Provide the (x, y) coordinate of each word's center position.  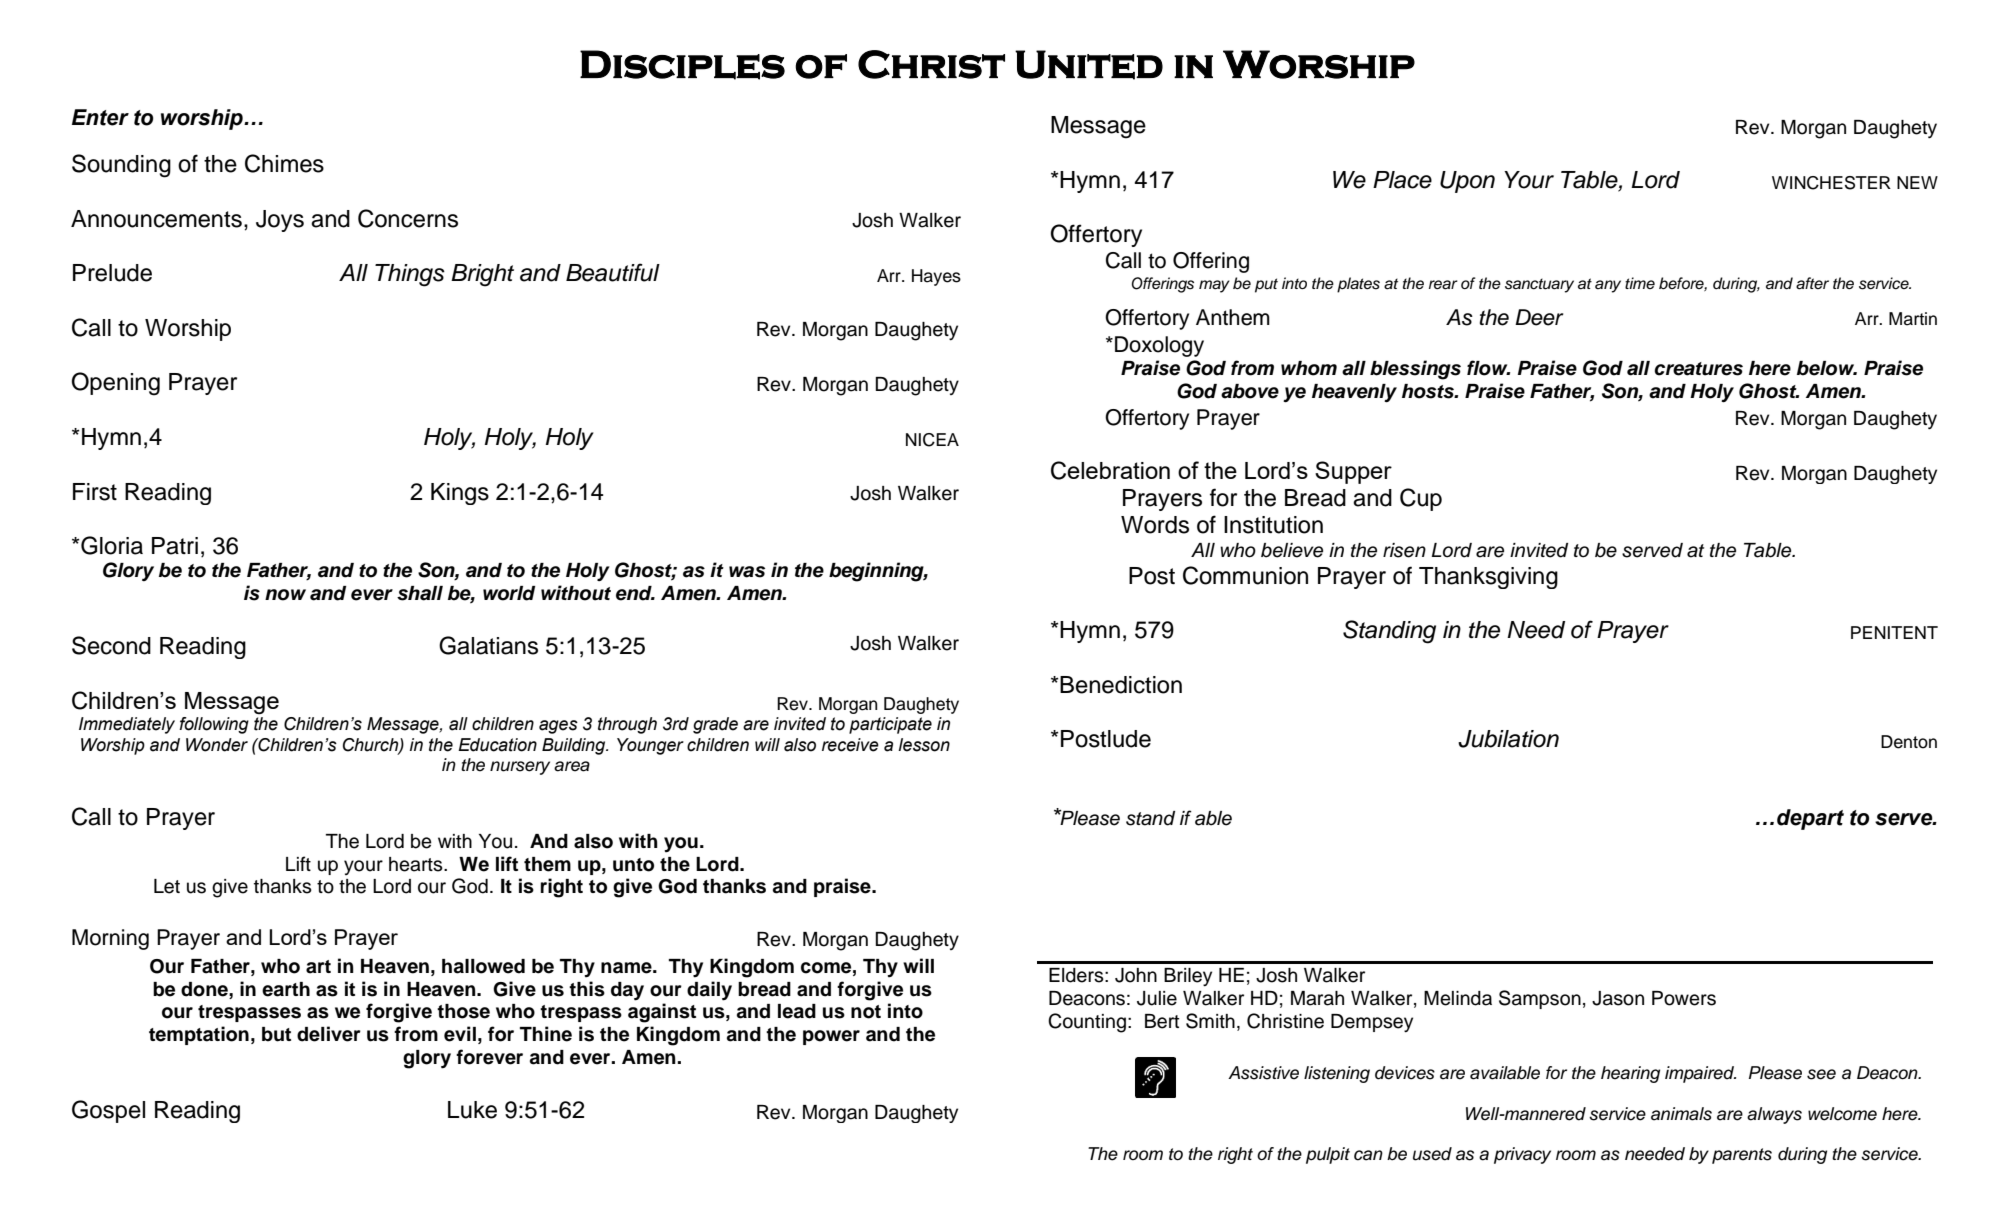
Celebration (1110, 470)
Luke (472, 1110)
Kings (460, 494)
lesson (924, 745)
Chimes (284, 163)
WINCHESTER (1831, 183)
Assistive (1263, 1073)
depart (1810, 819)
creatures (1698, 369)
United (1089, 65)
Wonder (217, 745)
